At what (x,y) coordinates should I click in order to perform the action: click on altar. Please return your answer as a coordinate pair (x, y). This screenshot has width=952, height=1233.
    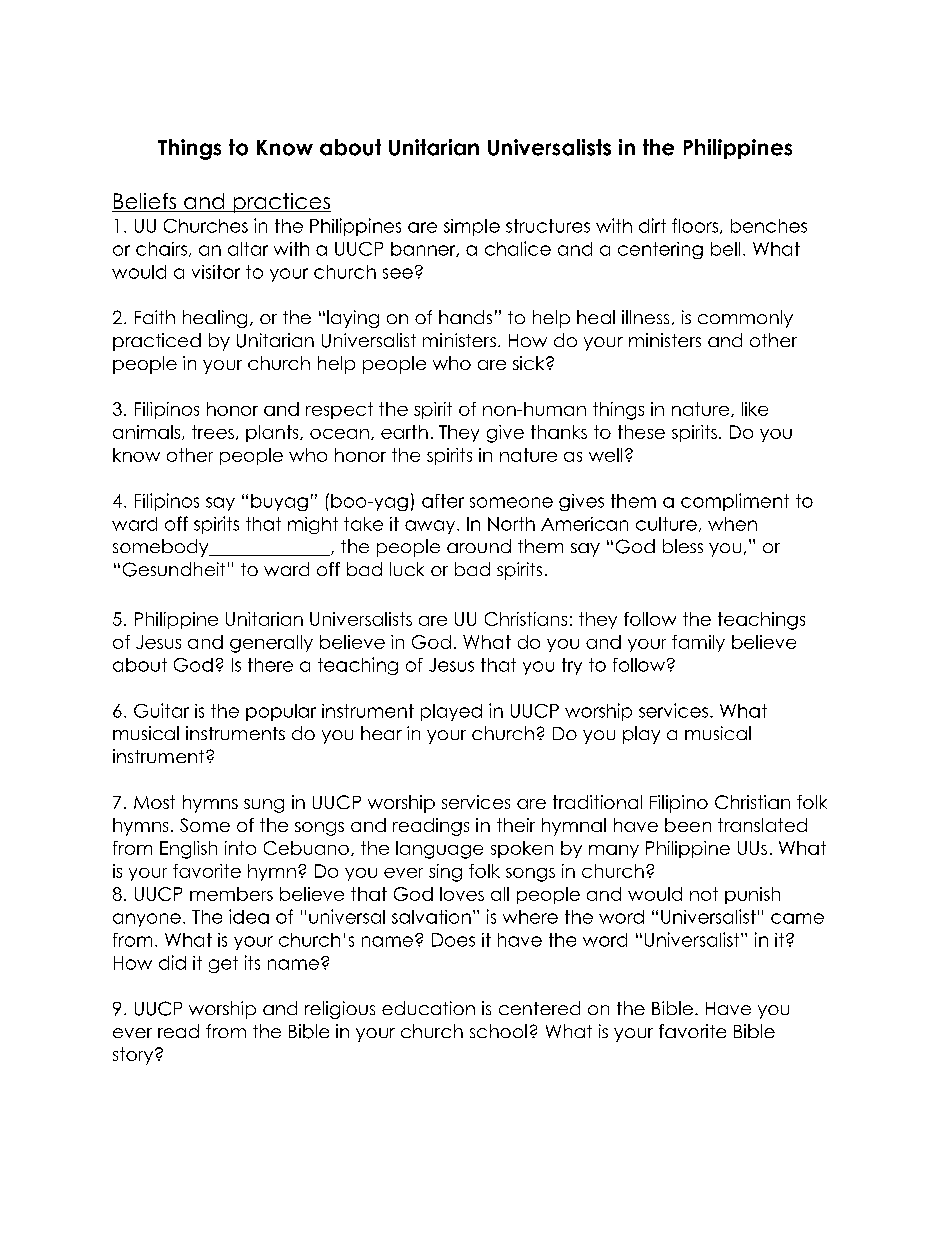
    Looking at the image, I should click on (248, 249).
